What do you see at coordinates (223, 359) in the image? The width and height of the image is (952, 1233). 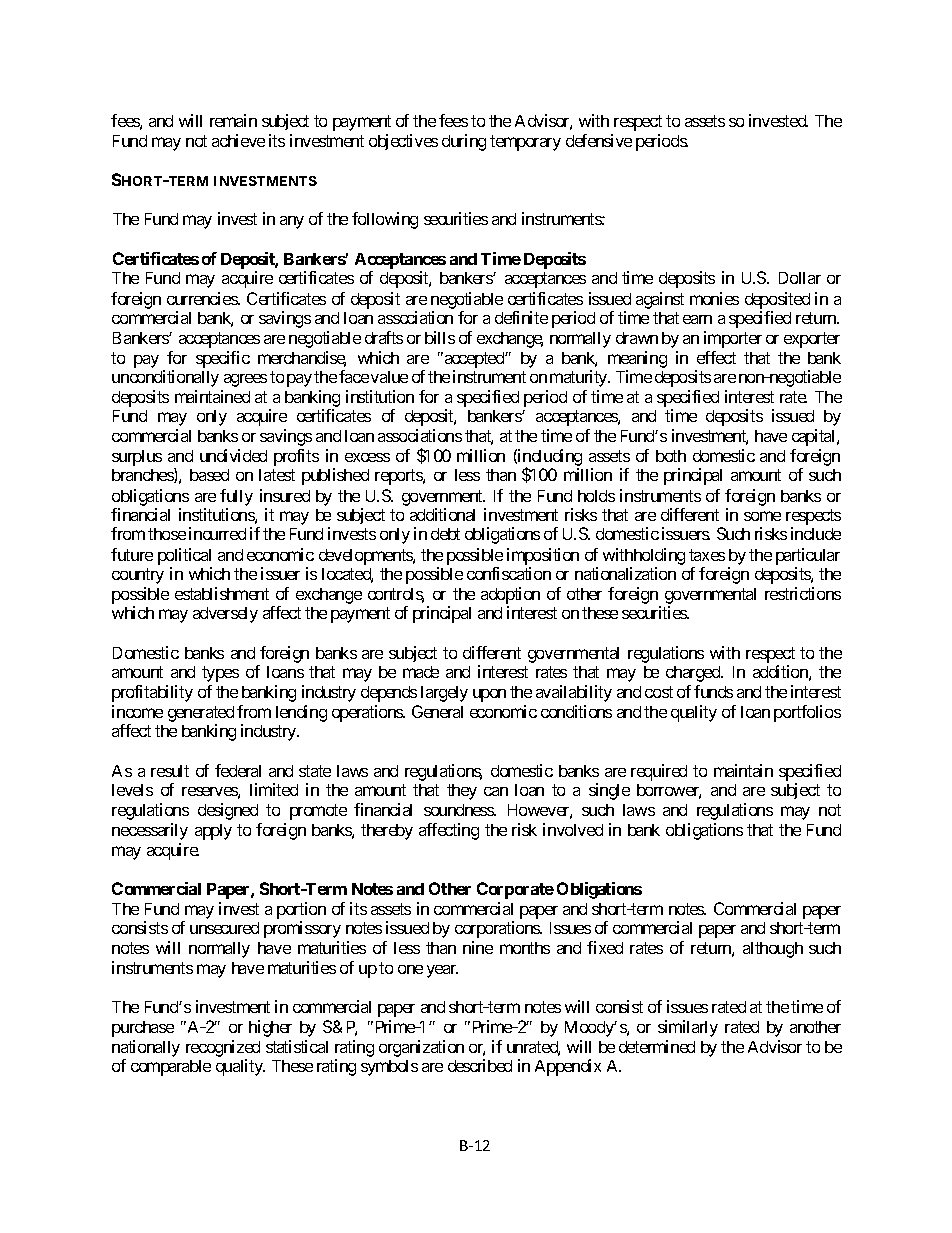 I see `specific` at bounding box center [223, 359].
